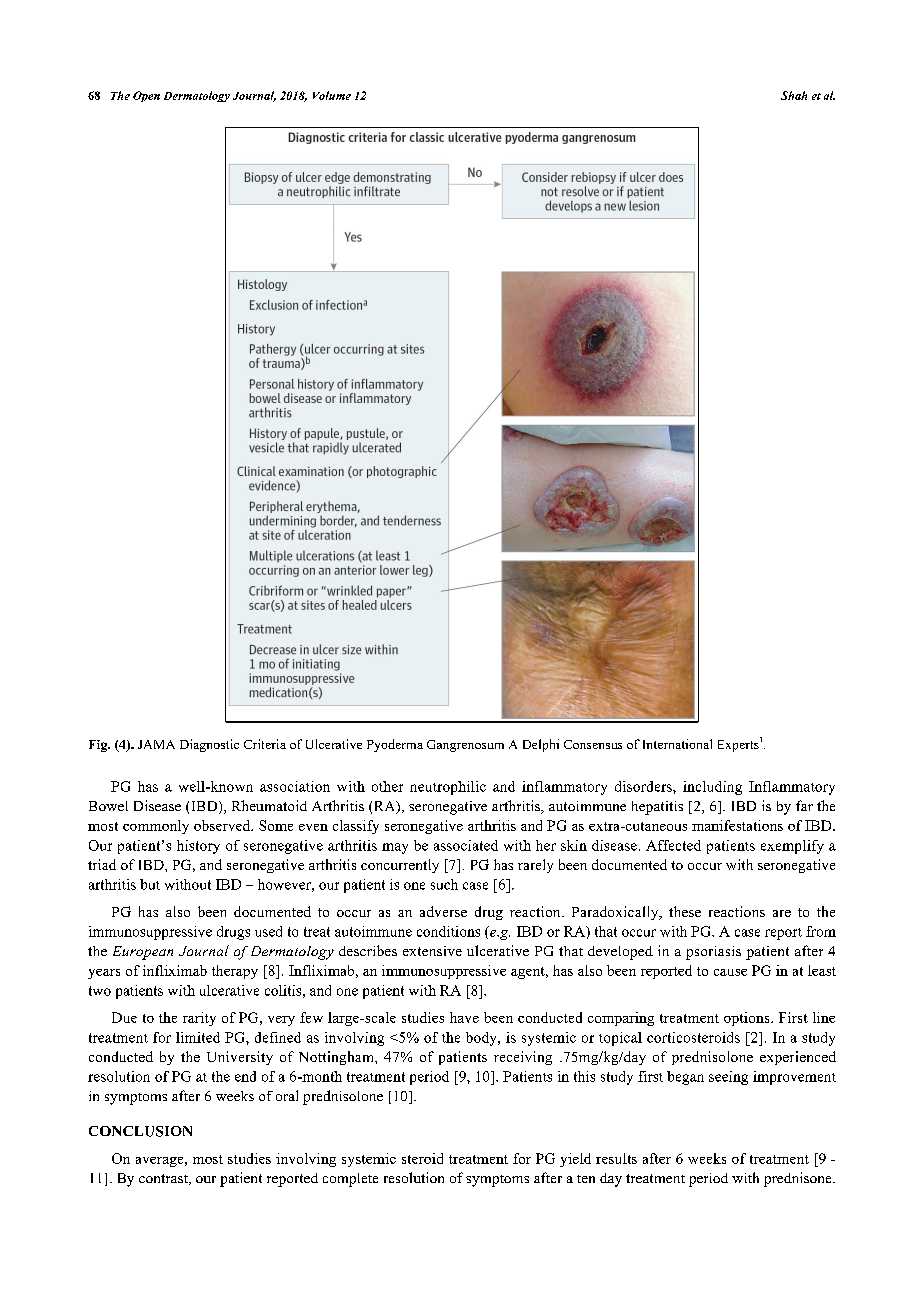 This screenshot has height=1308, width=924. What do you see at coordinates (156, 744) in the screenshot?
I see `JAMA` at bounding box center [156, 744].
